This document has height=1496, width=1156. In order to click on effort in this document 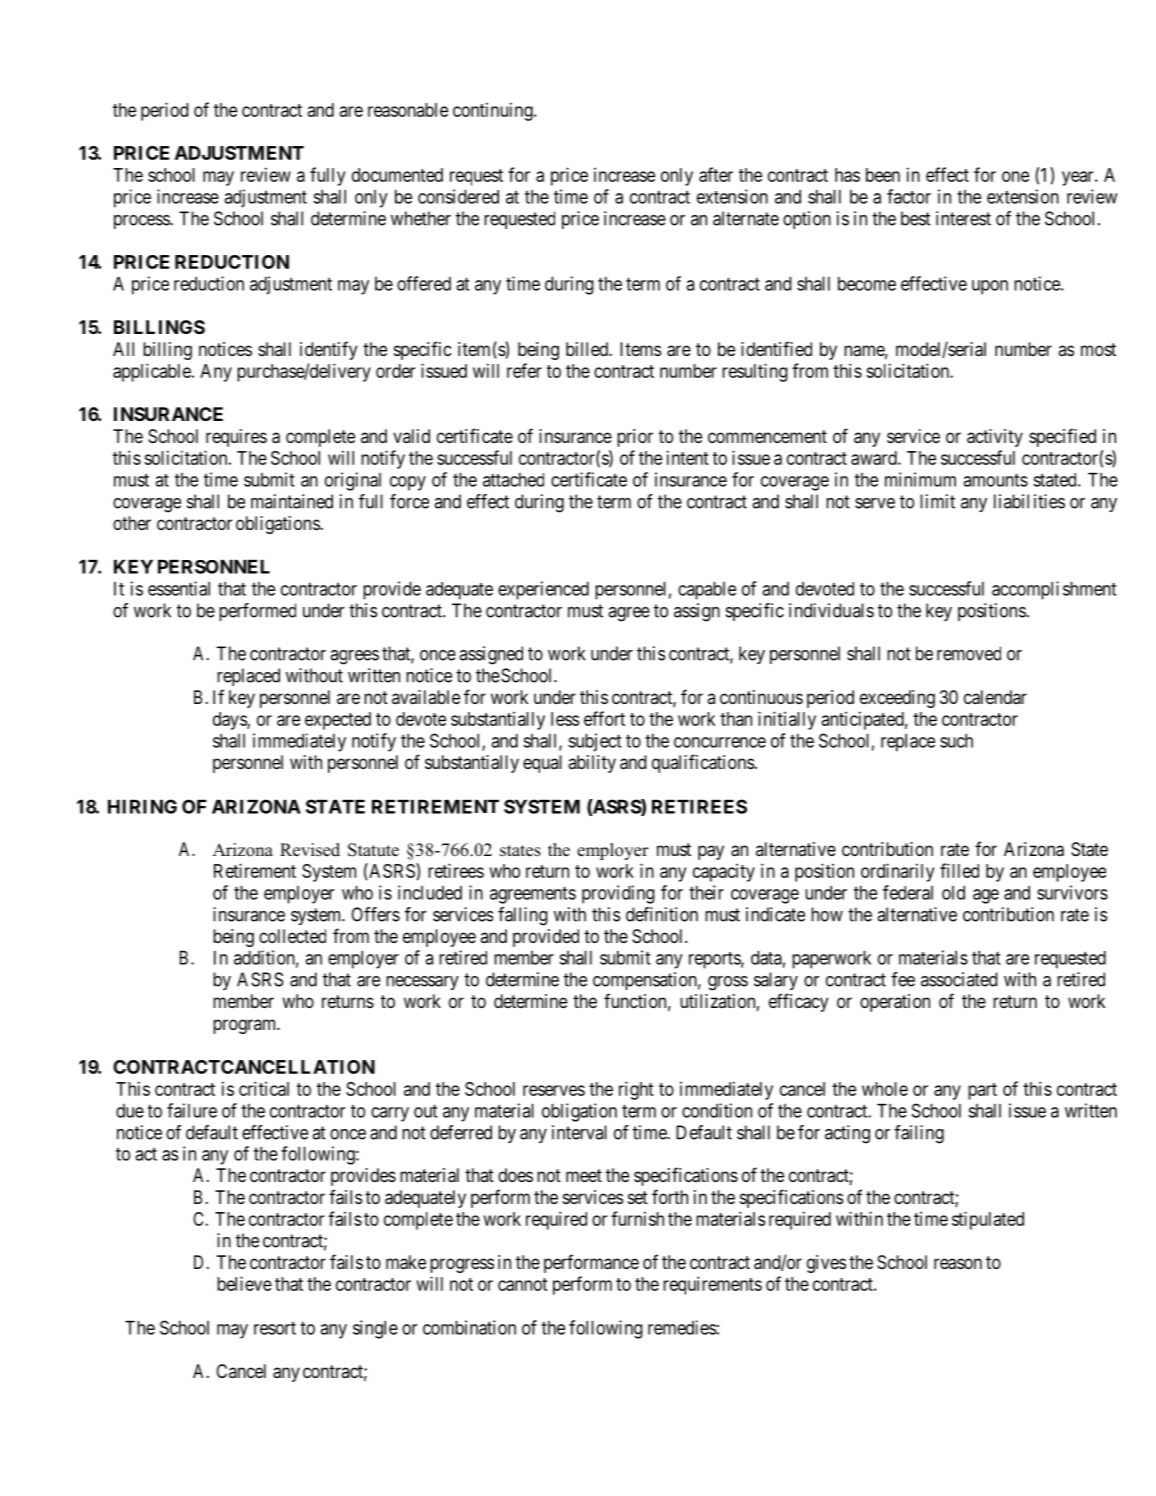, I will do `click(604, 718)`.
